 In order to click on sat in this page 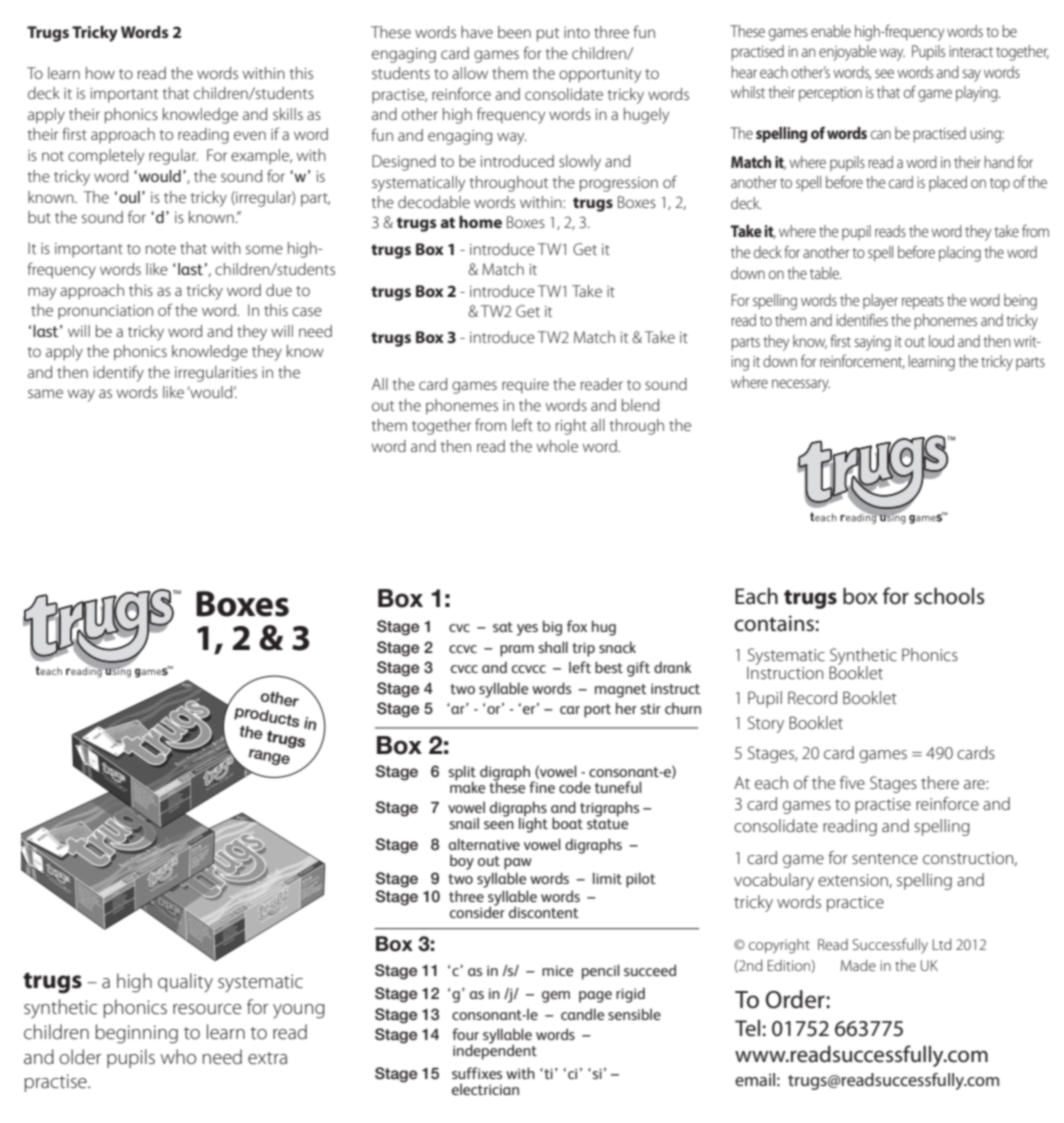, I will do `click(503, 627)`.
